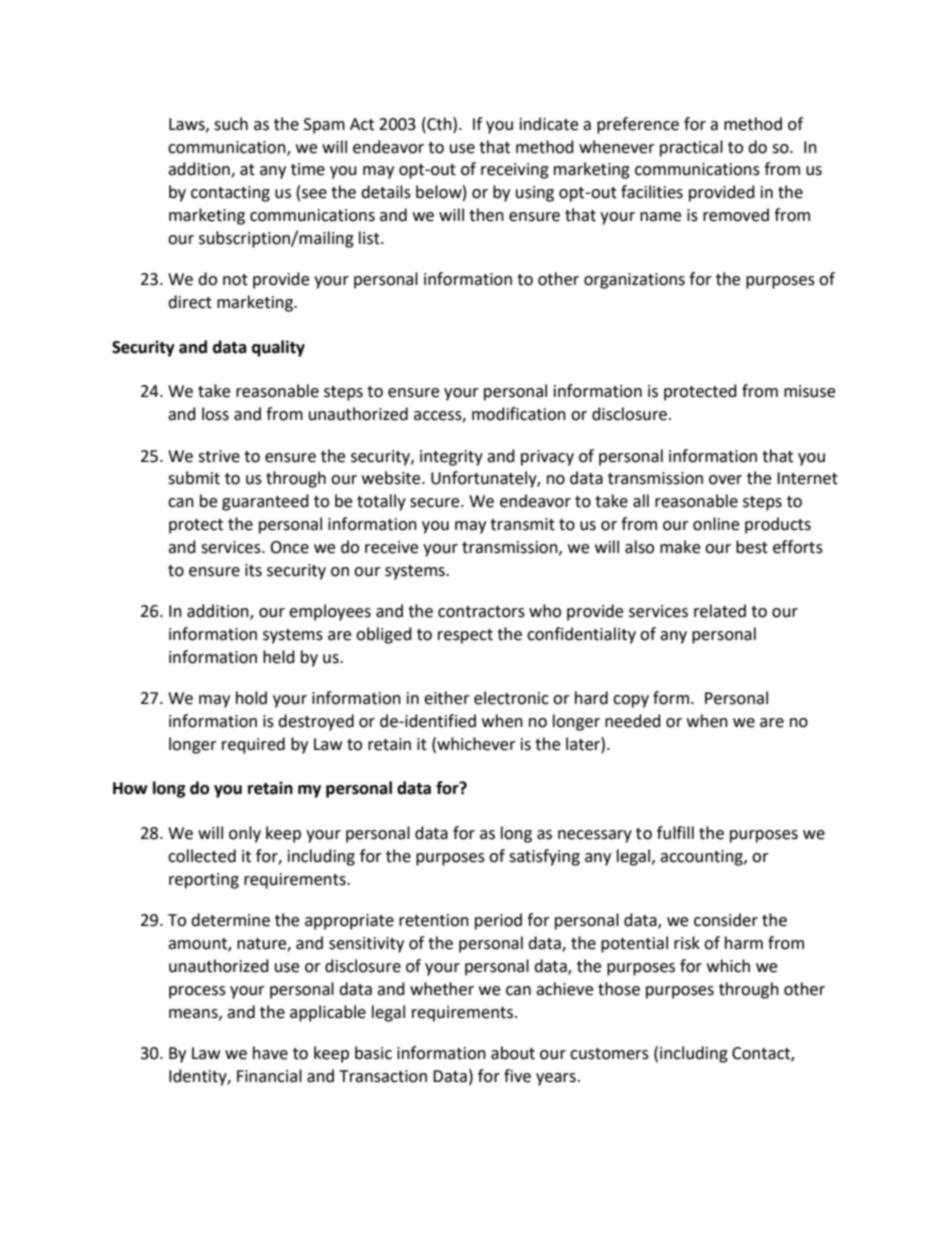  What do you see at coordinates (519, 414) in the screenshot?
I see `modification` at bounding box center [519, 414].
